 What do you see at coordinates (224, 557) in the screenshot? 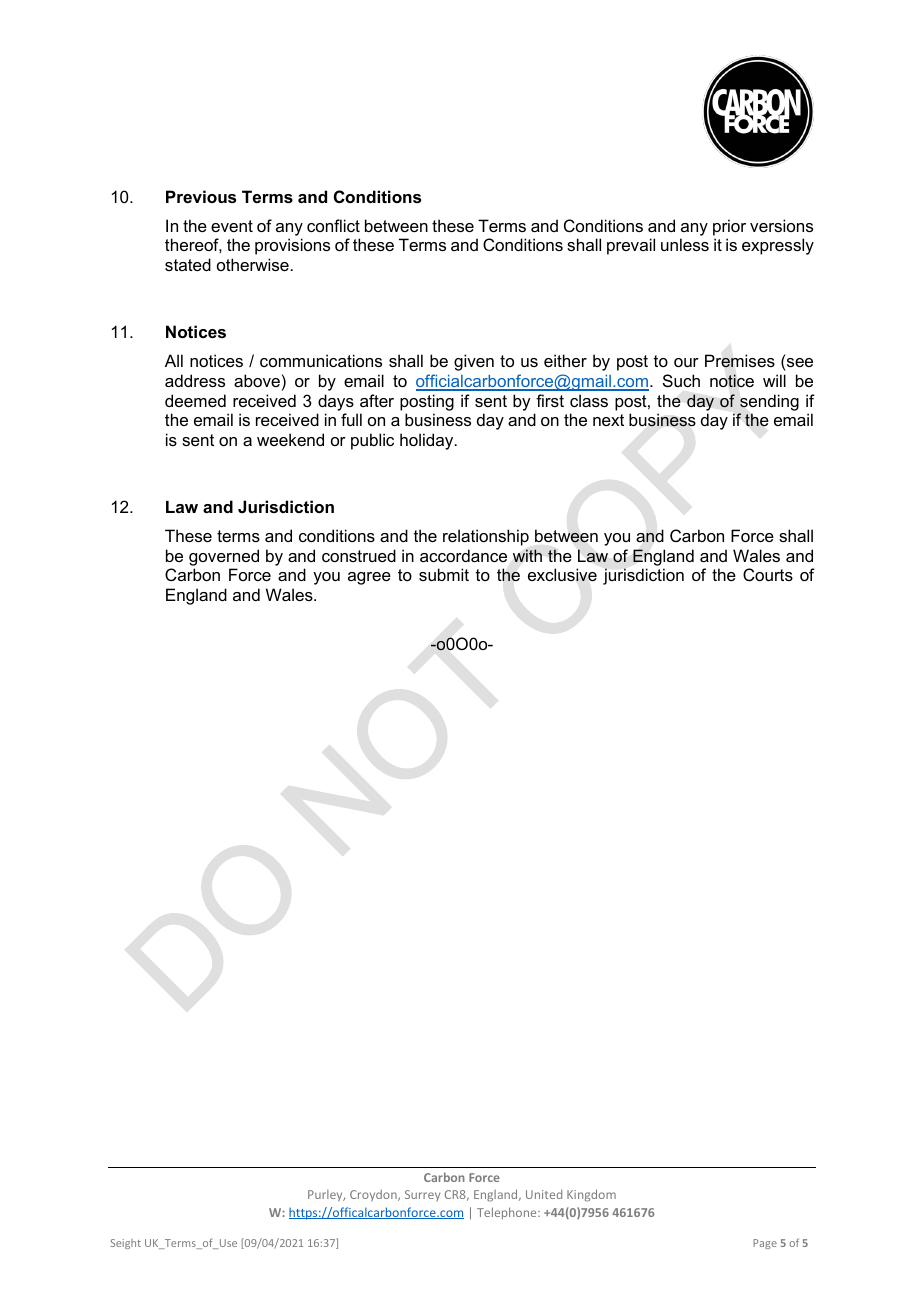
I see `governed` at bounding box center [224, 557].
